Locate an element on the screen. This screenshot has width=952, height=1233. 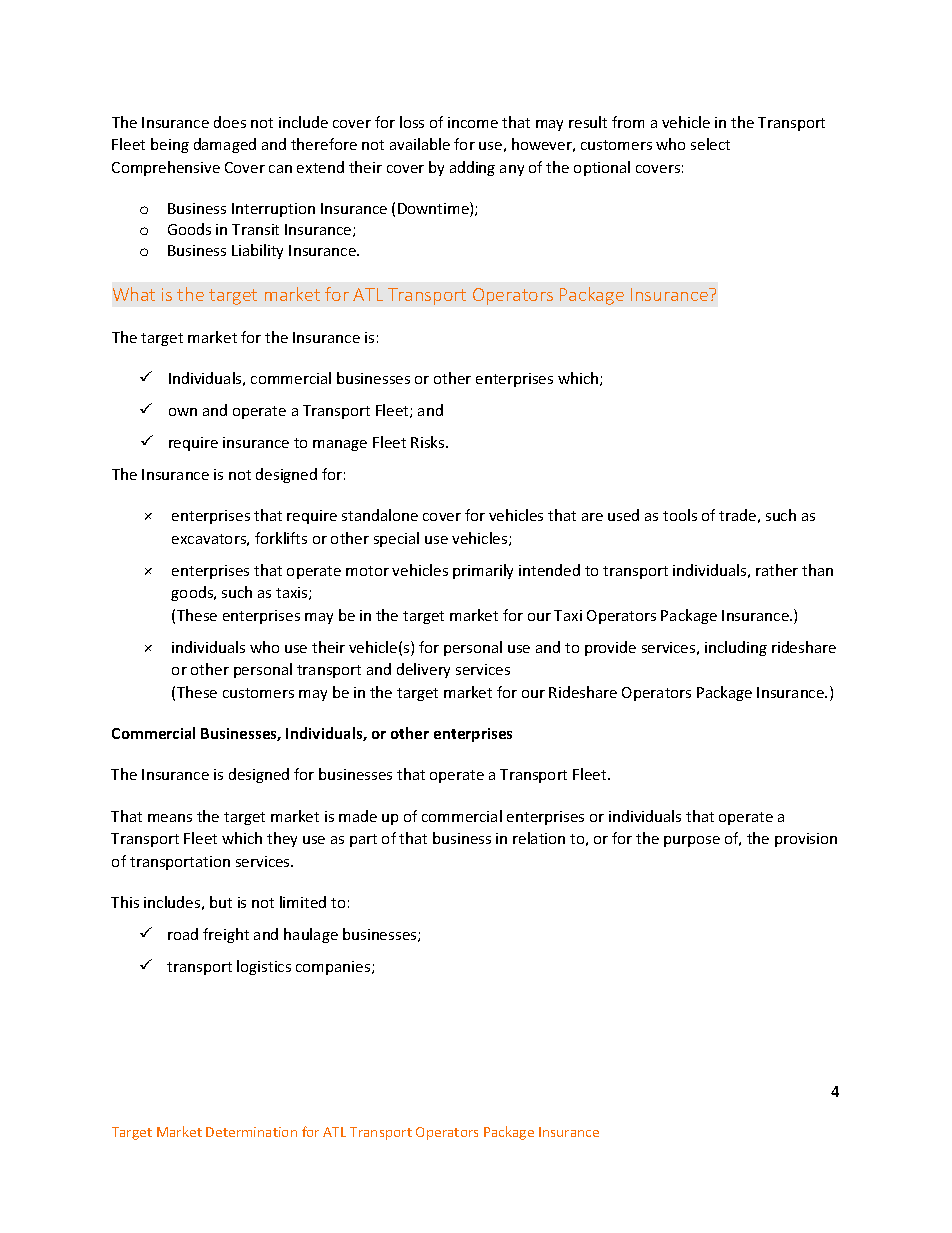
forklifts is located at coordinates (281, 538).
